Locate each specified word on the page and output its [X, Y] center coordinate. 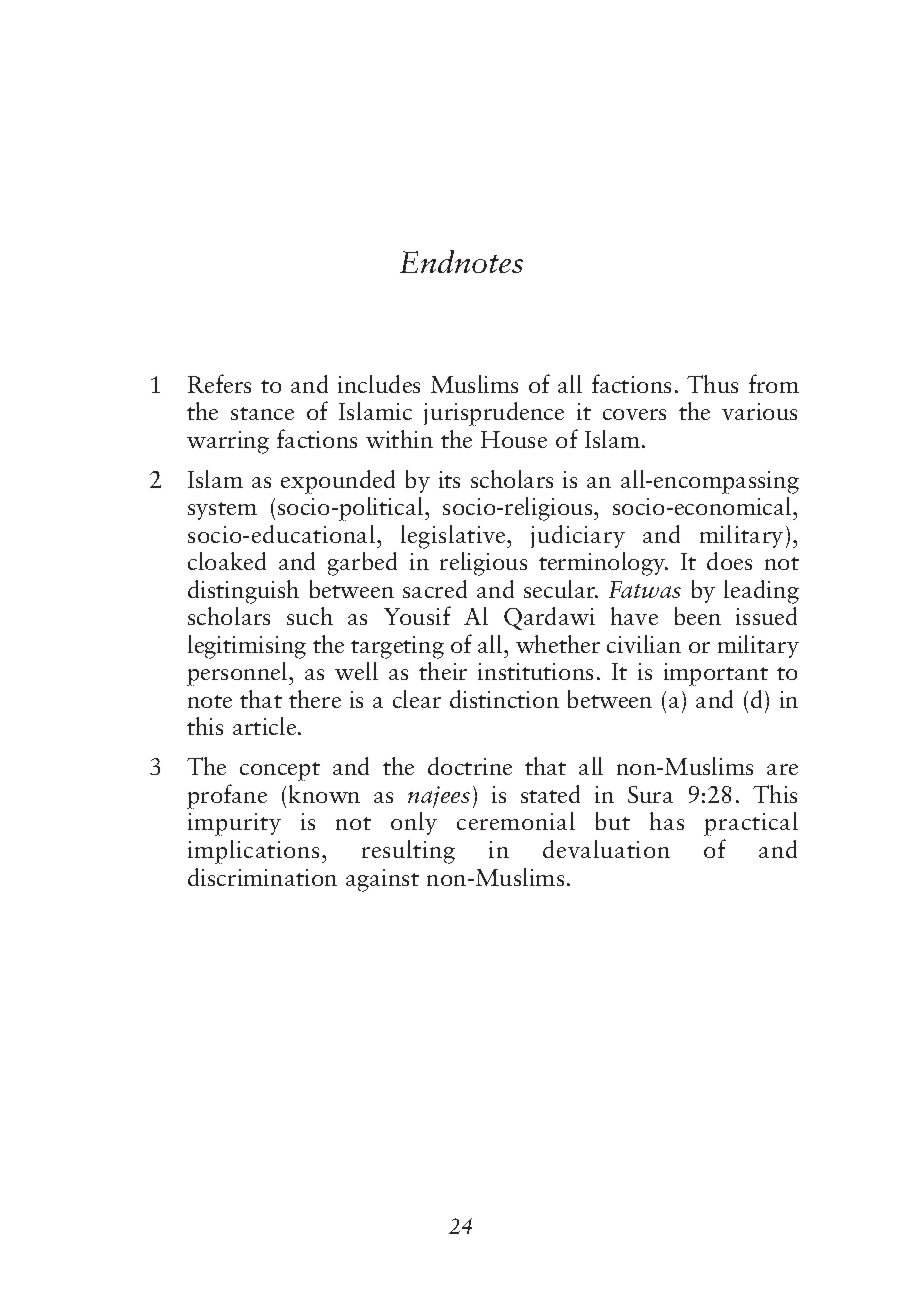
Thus [712, 384]
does [729, 561]
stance [262, 413]
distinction [504, 699]
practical [751, 824]
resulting [408, 852]
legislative [454, 537]
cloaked [227, 561]
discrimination [262, 877]
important [716, 674]
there [315, 699]
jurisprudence [494, 414]
